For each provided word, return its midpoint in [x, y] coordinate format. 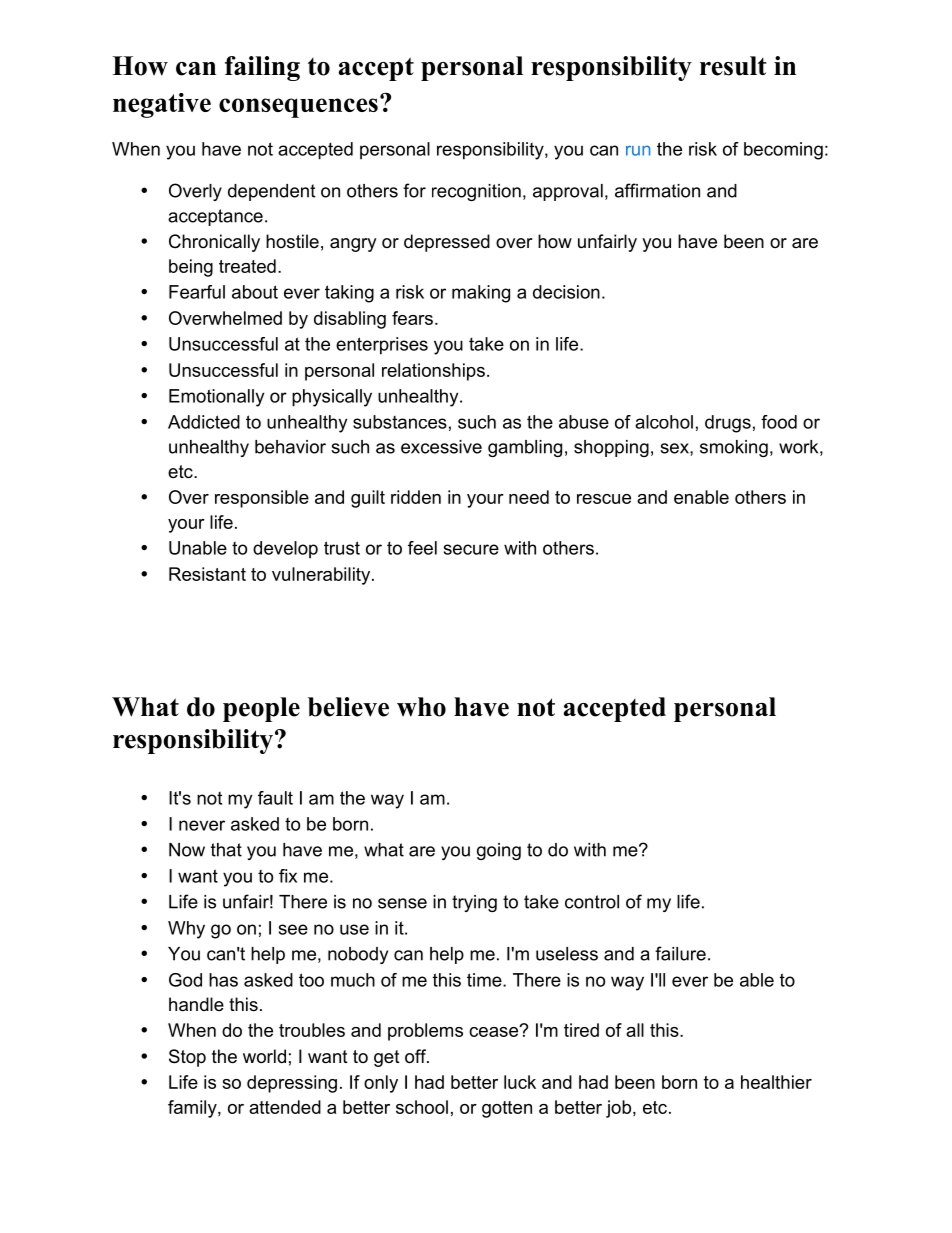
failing [262, 68]
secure [471, 549]
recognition [476, 192]
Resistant [207, 574]
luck [520, 1082]
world [264, 1056]
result [733, 66]
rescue [604, 499]
